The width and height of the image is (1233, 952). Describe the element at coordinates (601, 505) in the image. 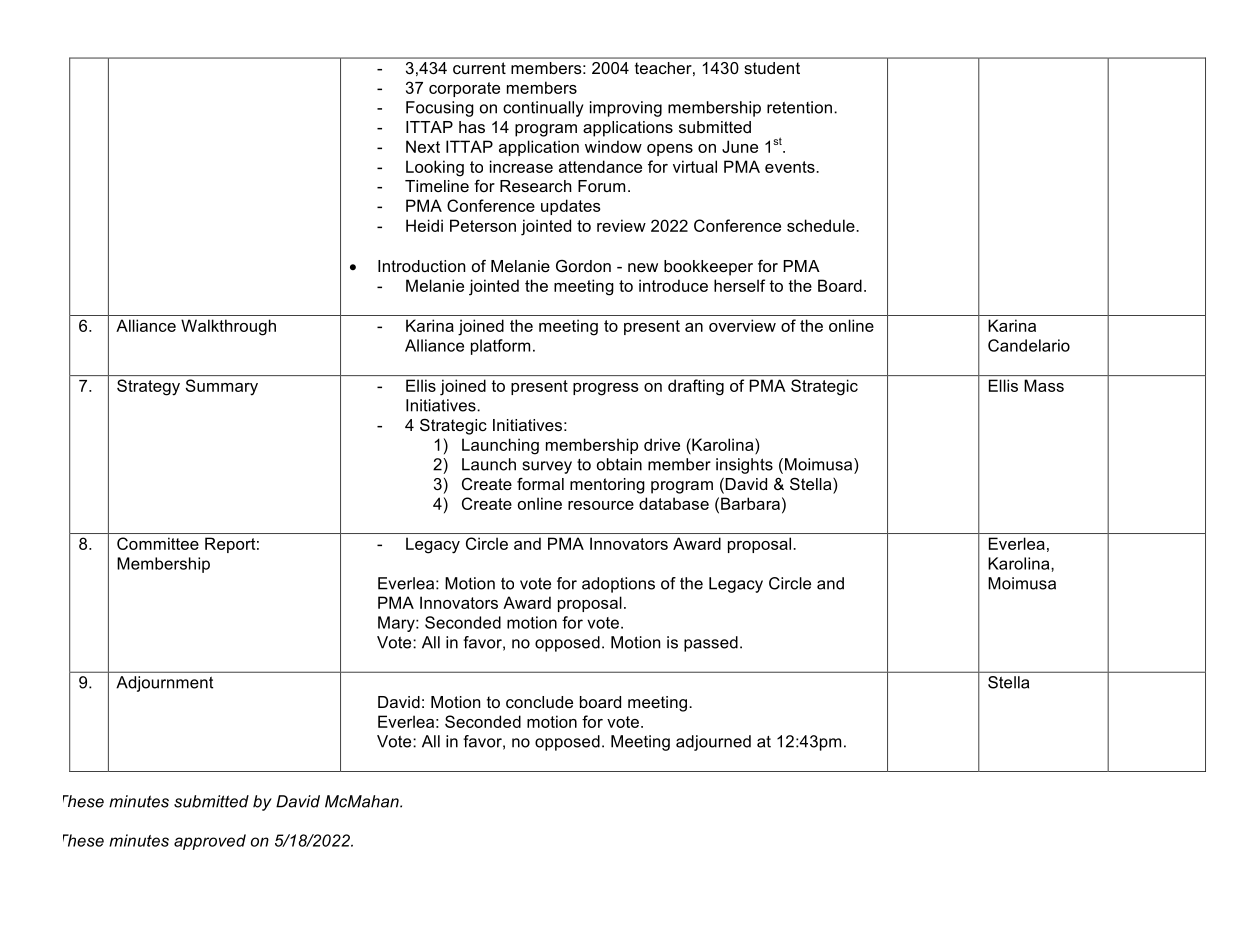

I see `resource` at that location.
